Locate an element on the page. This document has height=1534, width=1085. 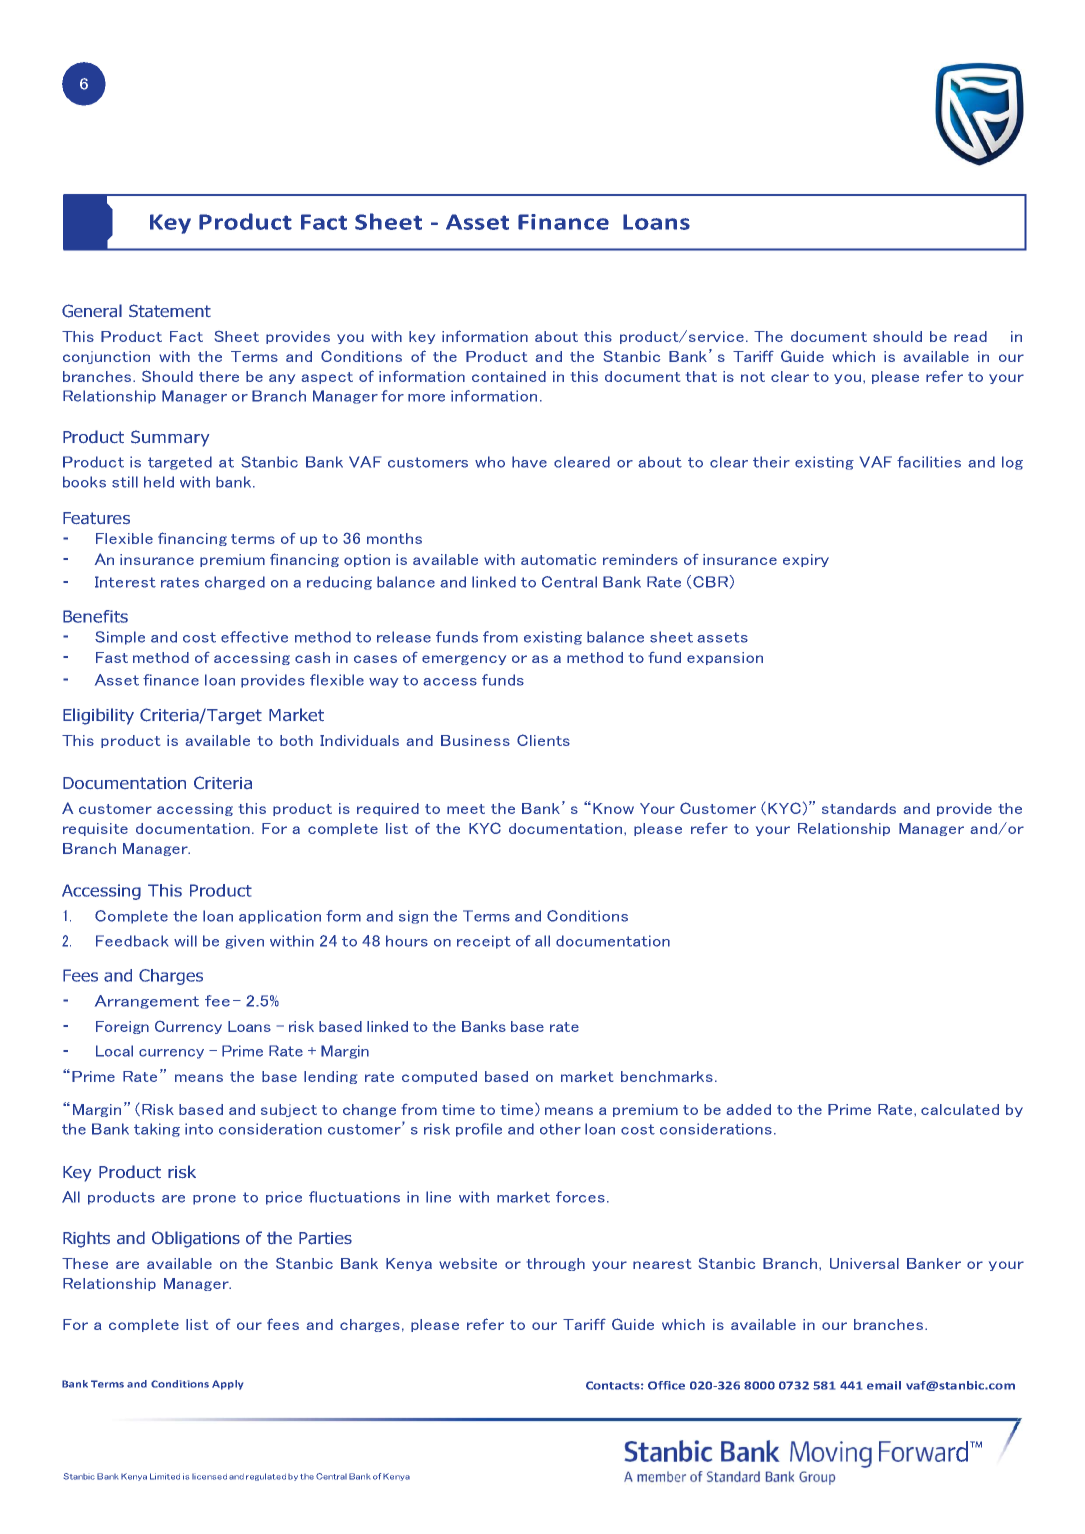
standards is located at coordinates (859, 808).
